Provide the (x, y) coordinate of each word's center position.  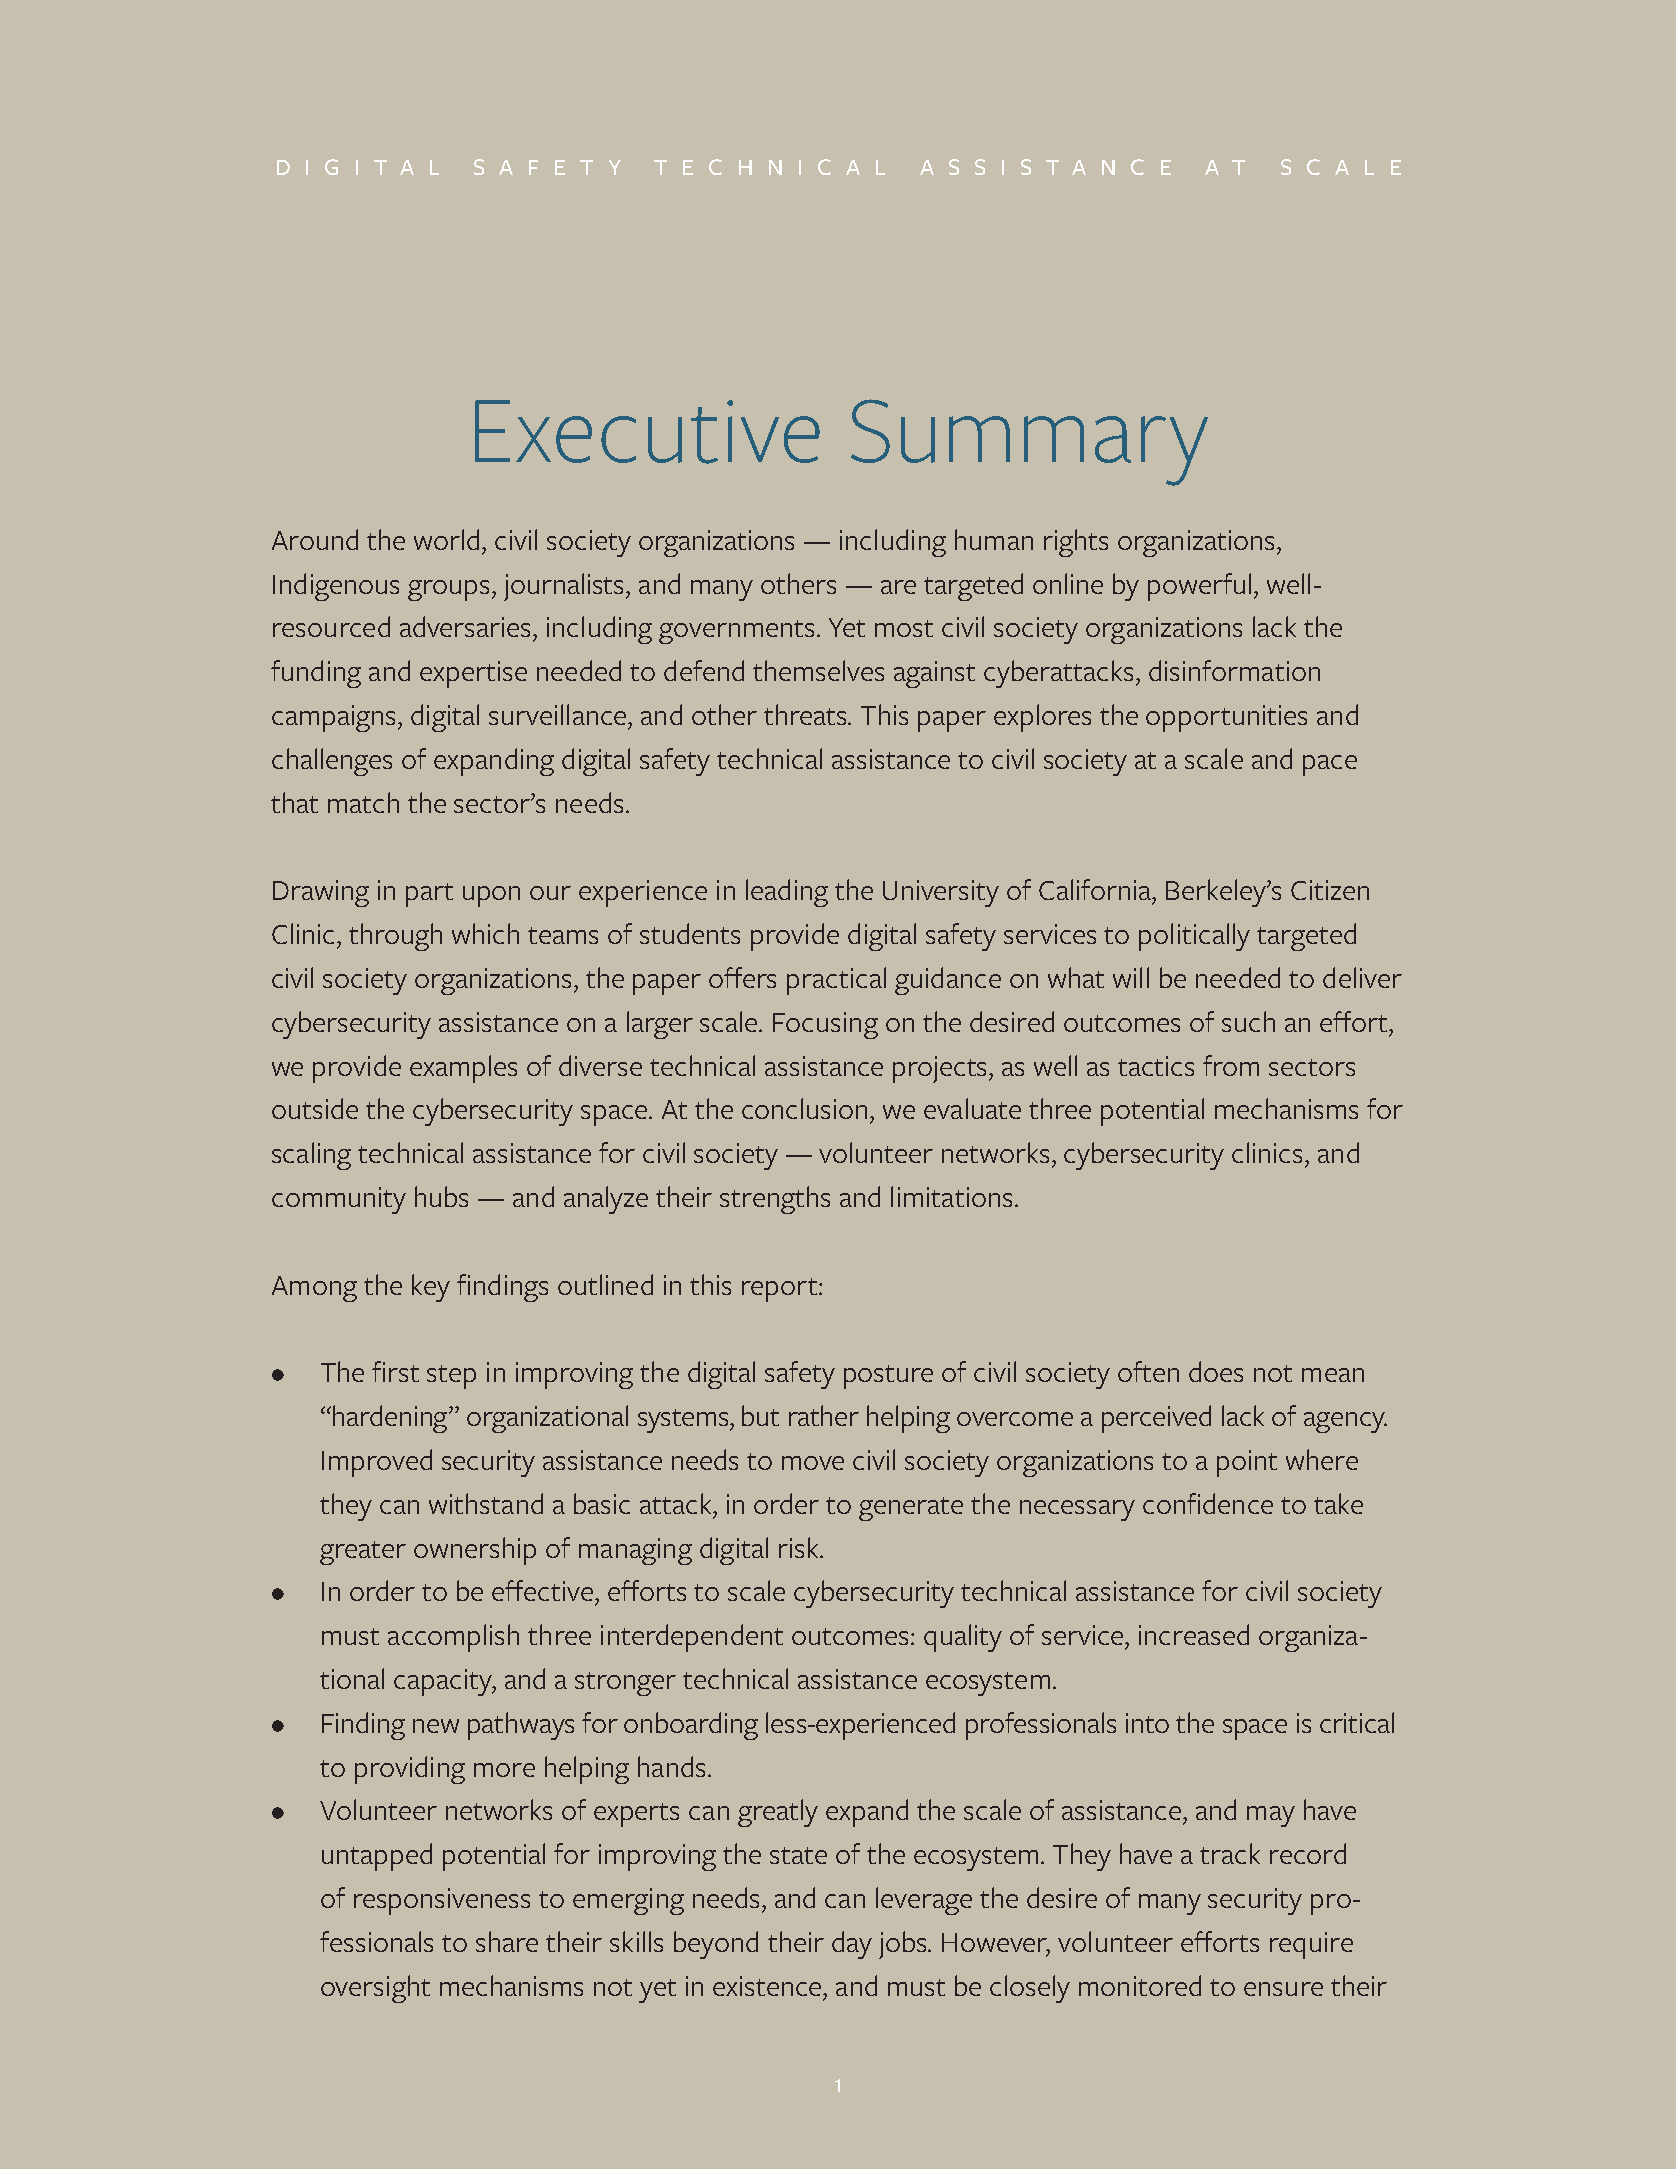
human (994, 539)
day (852, 1945)
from (1231, 1065)
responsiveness (442, 1901)
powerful (1199, 587)
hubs (441, 1196)
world (446, 539)
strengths (775, 1200)
